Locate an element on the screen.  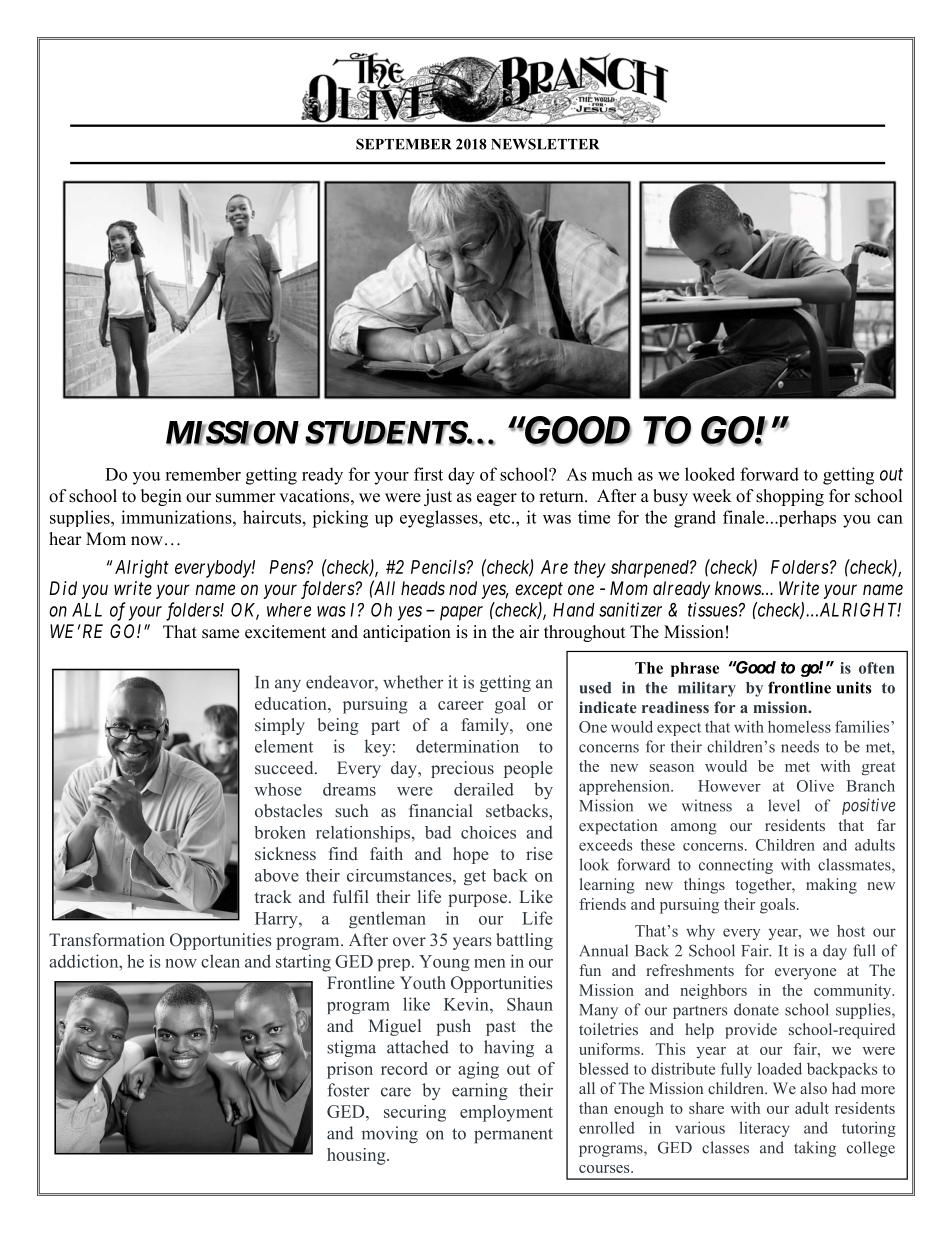
permanent is located at coordinates (513, 1136).
